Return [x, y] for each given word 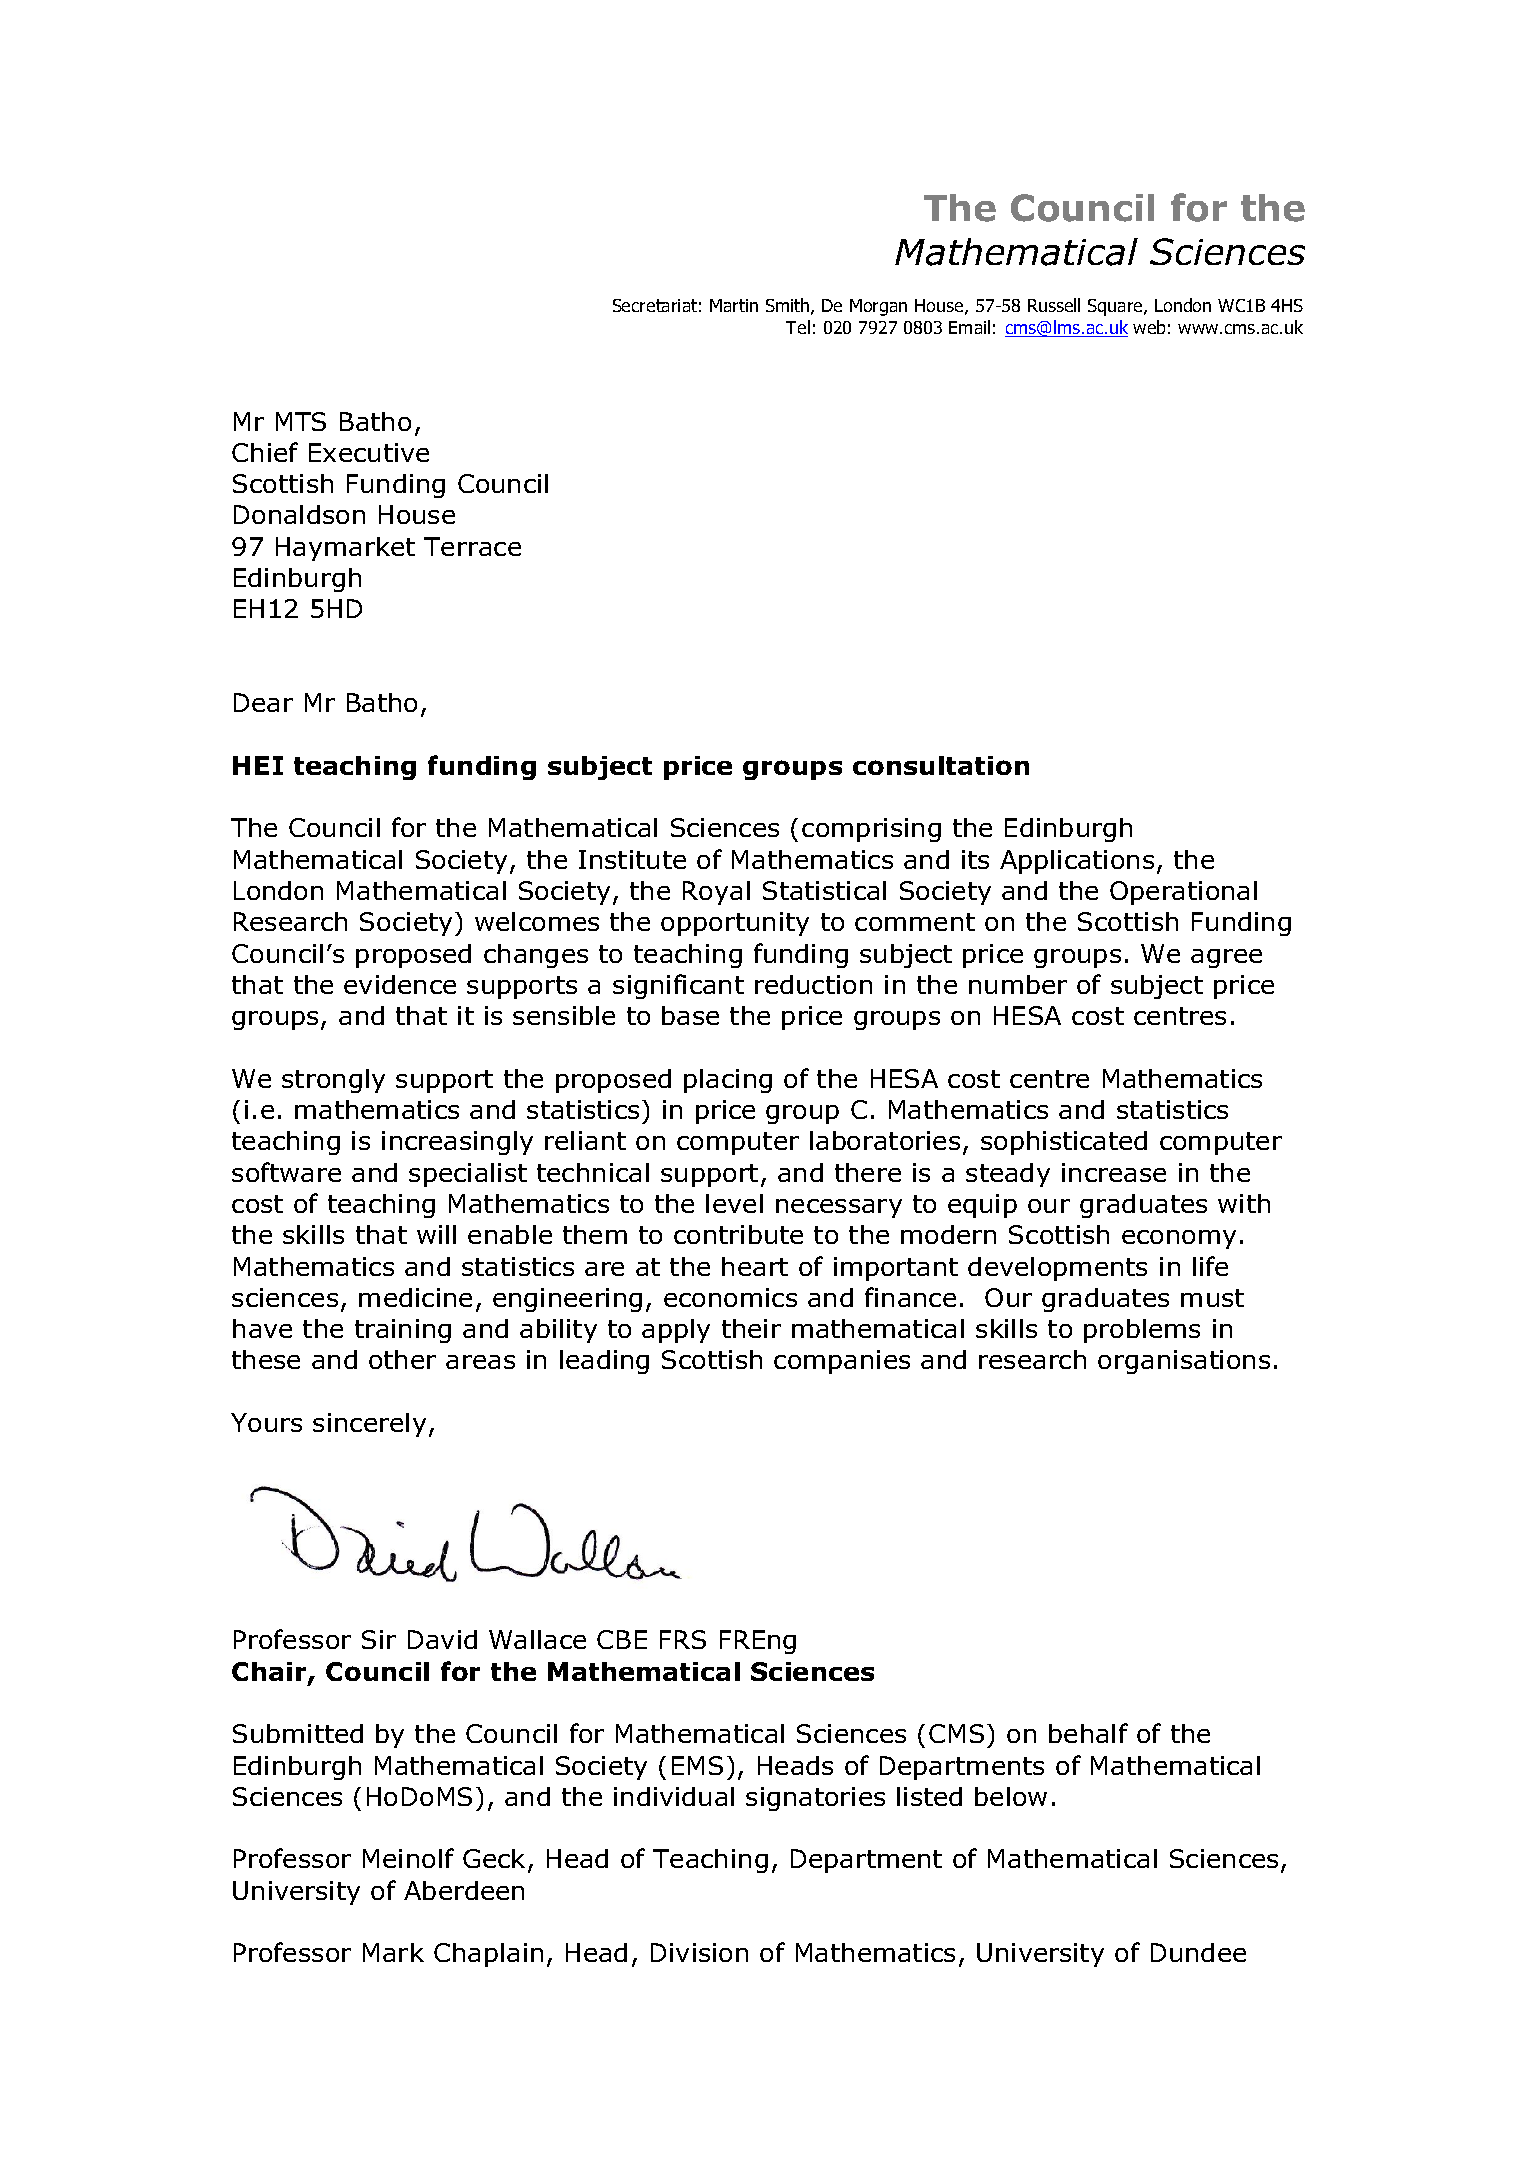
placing [728, 1081]
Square [1116, 307]
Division [699, 1952]
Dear [263, 702]
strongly [333, 1081]
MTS [301, 421]
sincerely [369, 1425]
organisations [1184, 1362]
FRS [683, 1639]
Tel [798, 327]
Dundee [1198, 1952]
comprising [871, 830]
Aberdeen [464, 1890]
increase [1114, 1172]
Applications [1077, 862]
